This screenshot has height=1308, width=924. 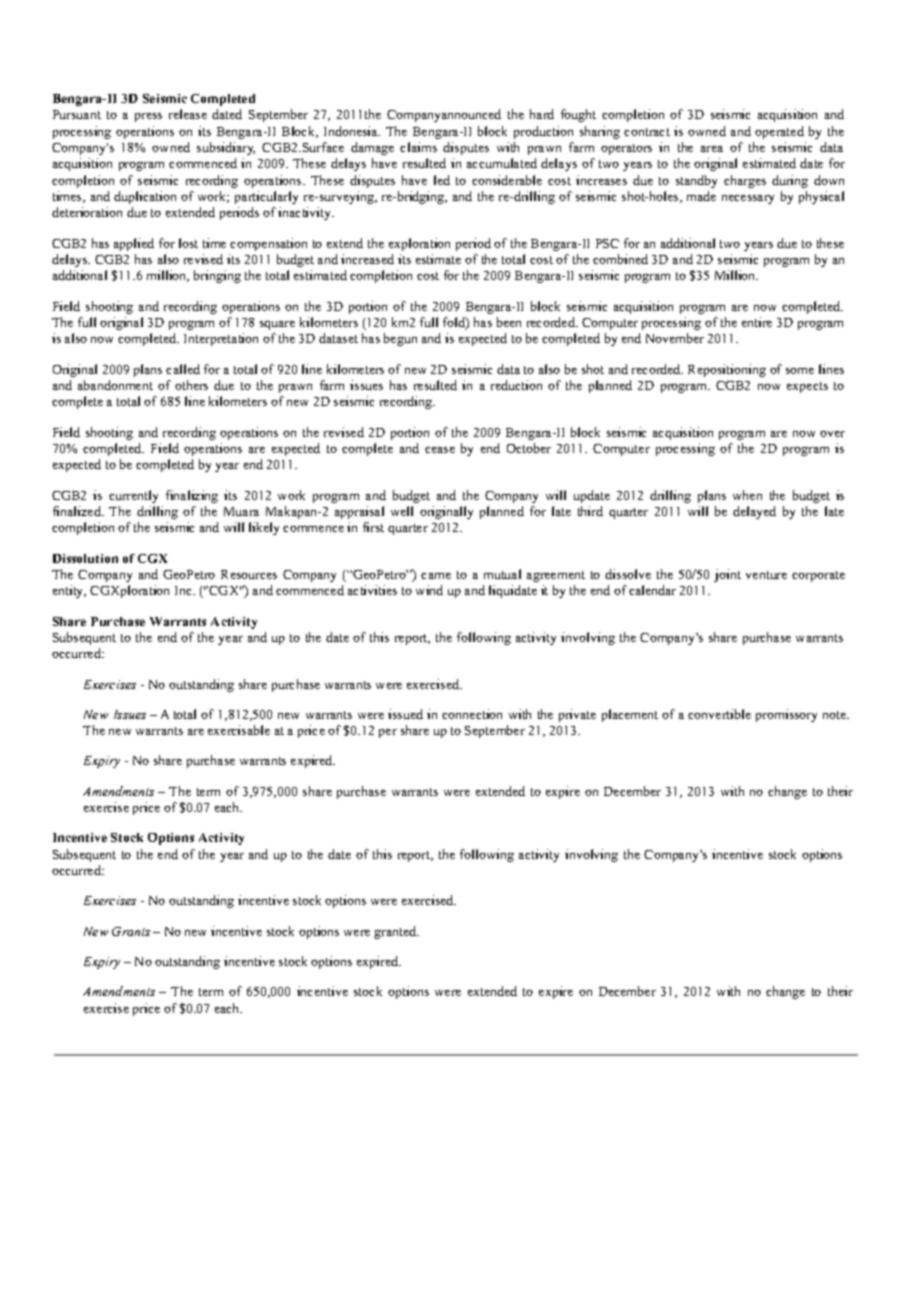 What do you see at coordinates (396, 932) in the screenshot?
I see `granted` at bounding box center [396, 932].
